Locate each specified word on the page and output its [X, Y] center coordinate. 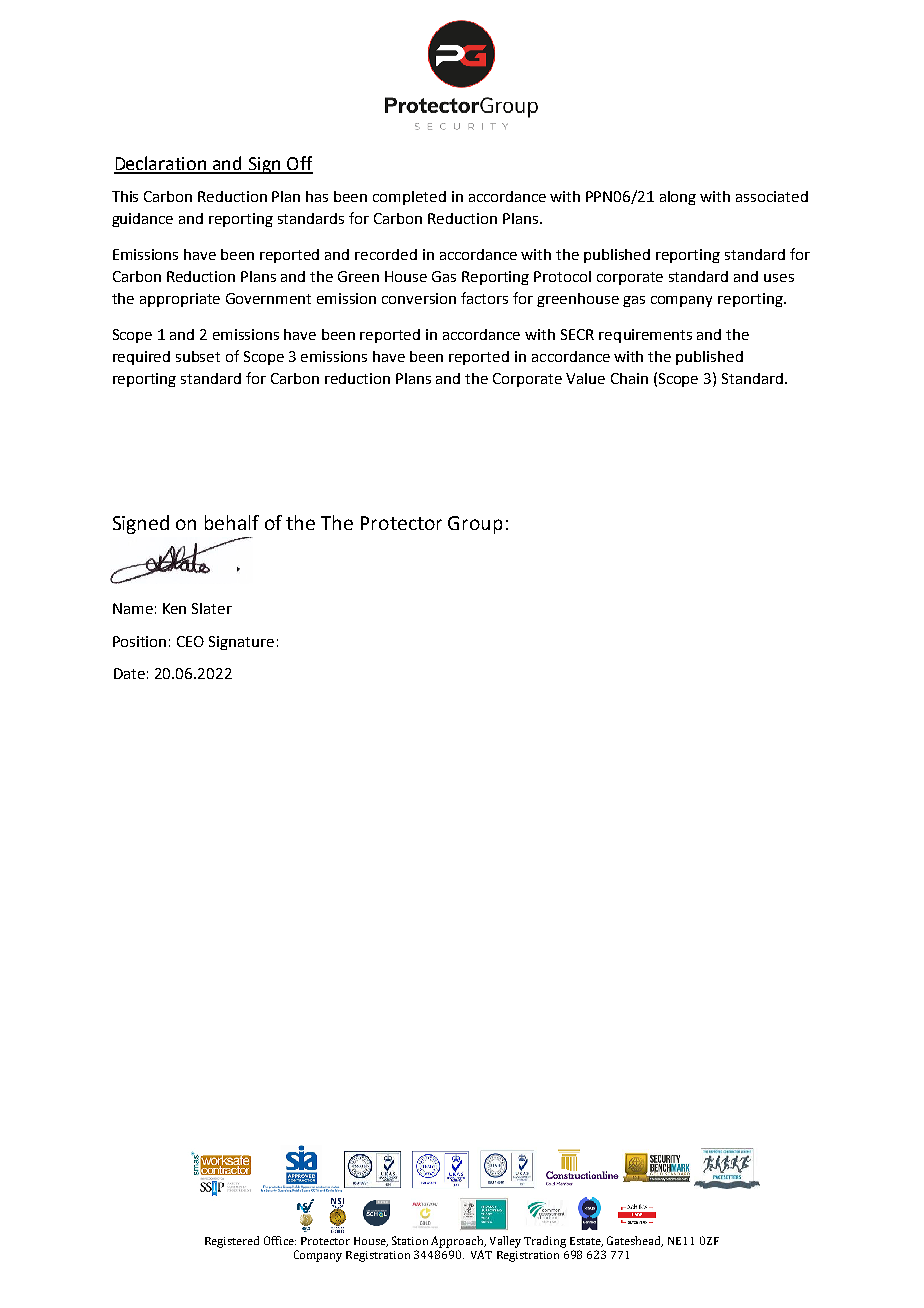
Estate [586, 1242]
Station [410, 1240]
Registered [232, 1242]
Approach [458, 1242]
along [678, 198]
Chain [629, 378]
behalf [232, 522]
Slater [212, 608]
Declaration [161, 164]
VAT [481, 1254]
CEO [190, 641]
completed [409, 198]
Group [475, 525]
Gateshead [635, 1241]
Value [585, 378]
